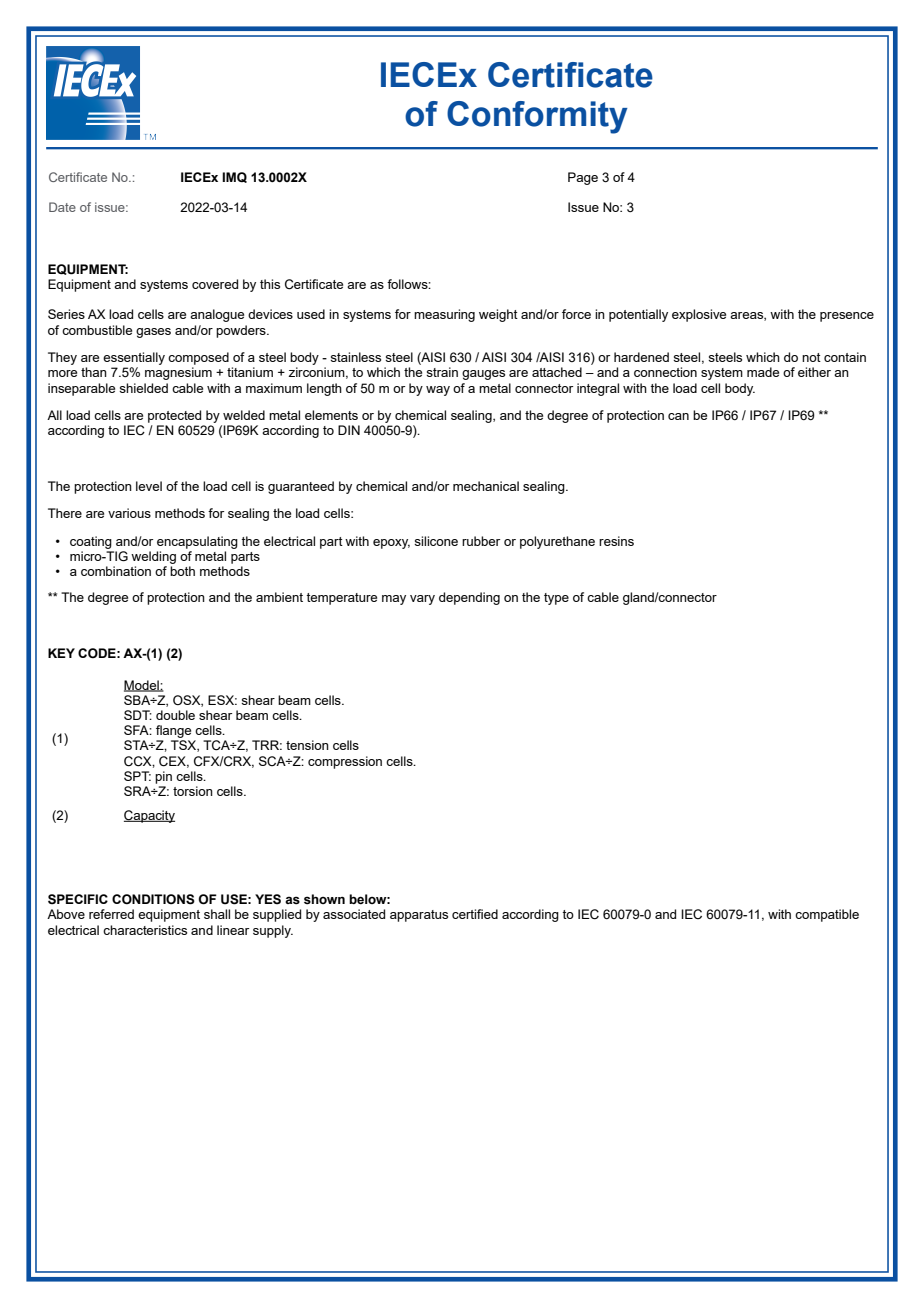 This screenshot has width=924, height=1308. I want to click on gases, so click(153, 333).
